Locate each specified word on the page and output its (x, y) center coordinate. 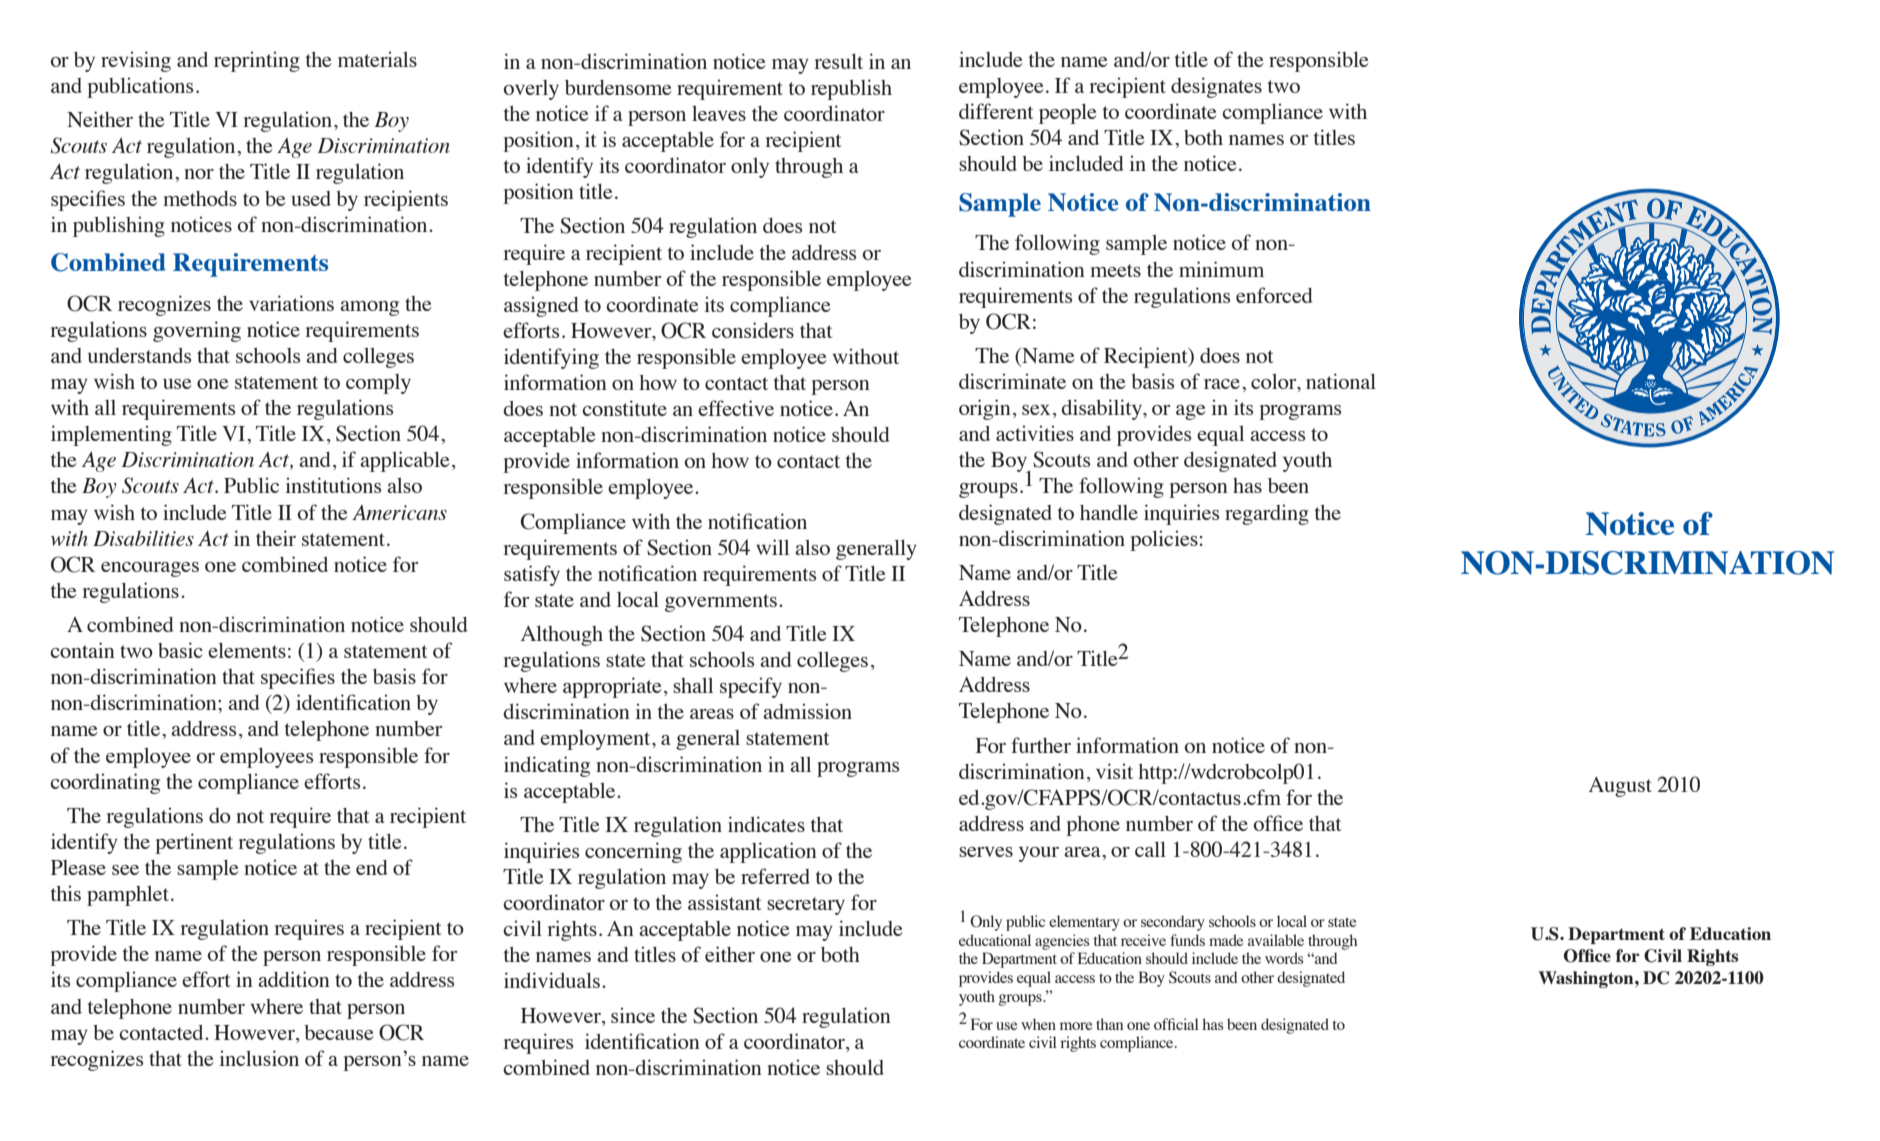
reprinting (257, 61)
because (339, 1032)
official (1176, 1024)
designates (1216, 87)
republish (851, 89)
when (1038, 1024)
